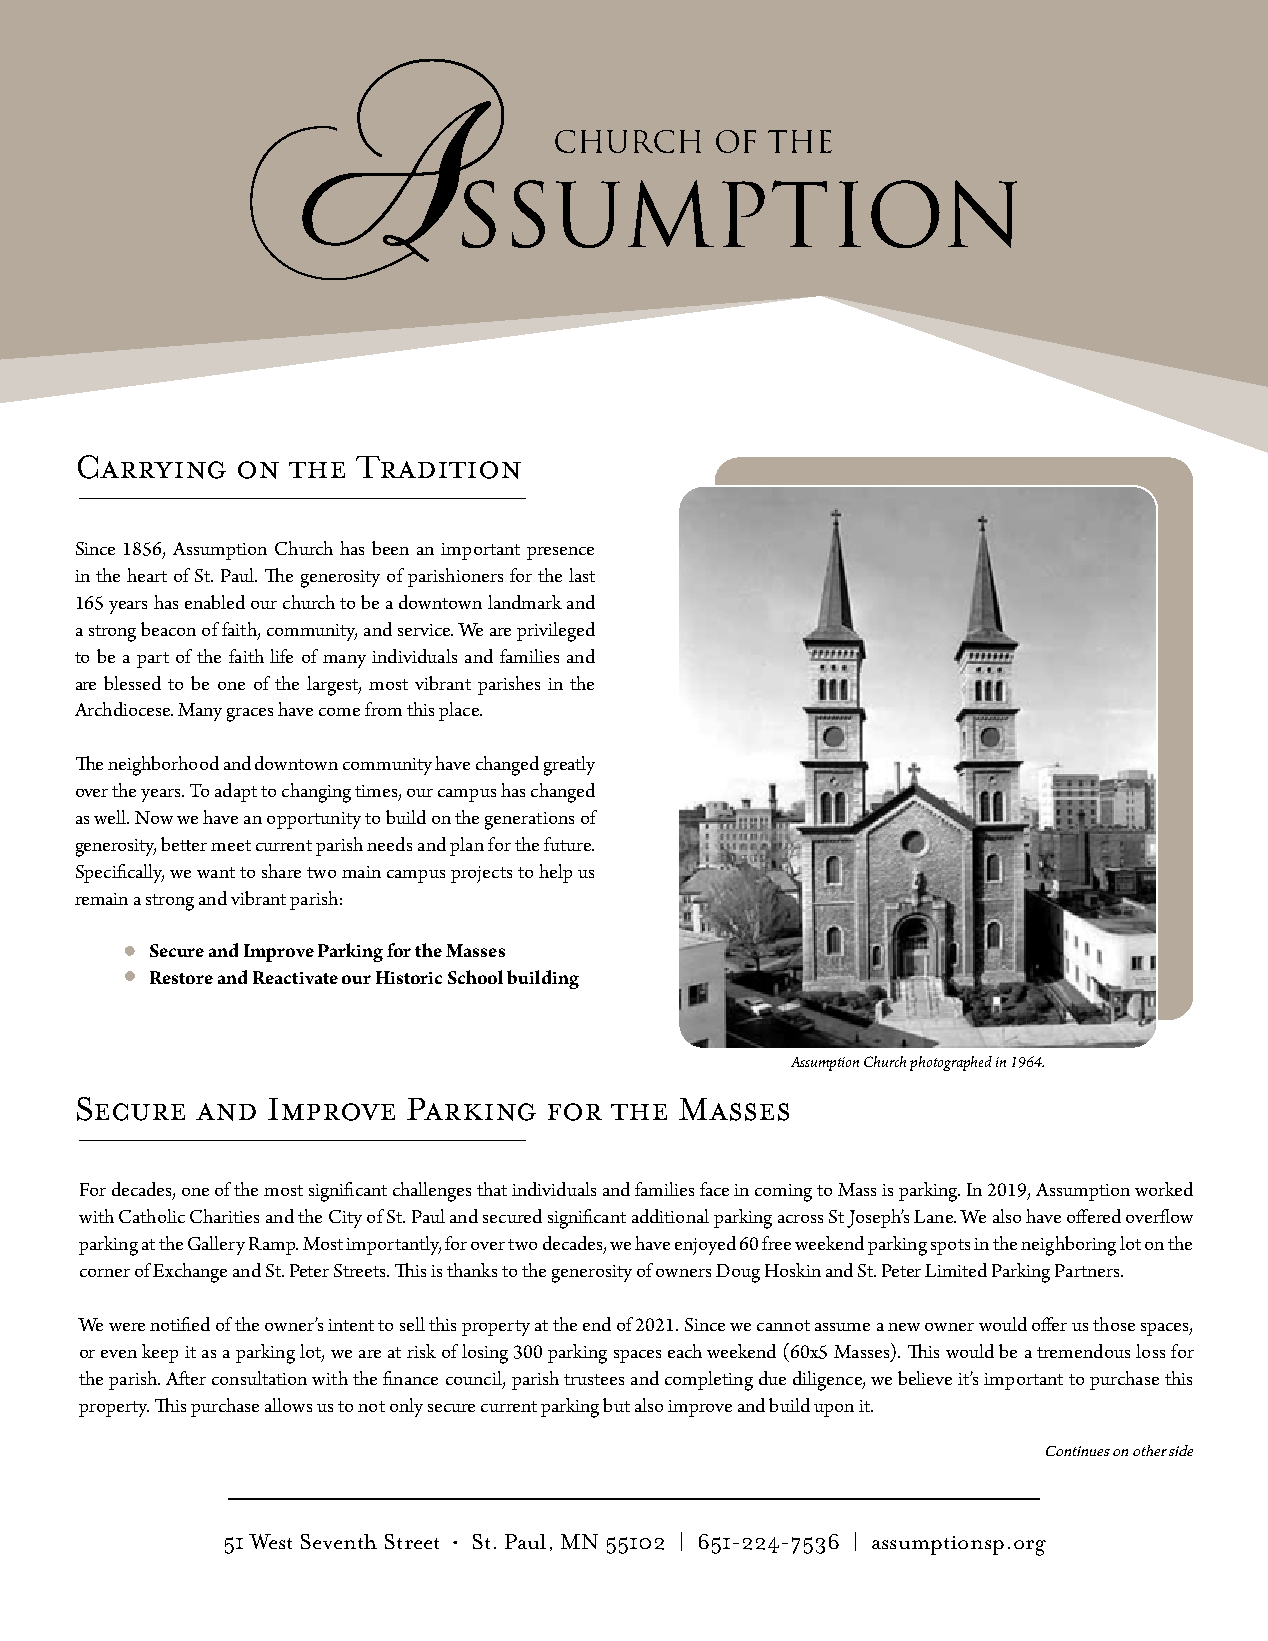 This document has width=1268, height=1641. I want to click on future, so click(568, 844).
